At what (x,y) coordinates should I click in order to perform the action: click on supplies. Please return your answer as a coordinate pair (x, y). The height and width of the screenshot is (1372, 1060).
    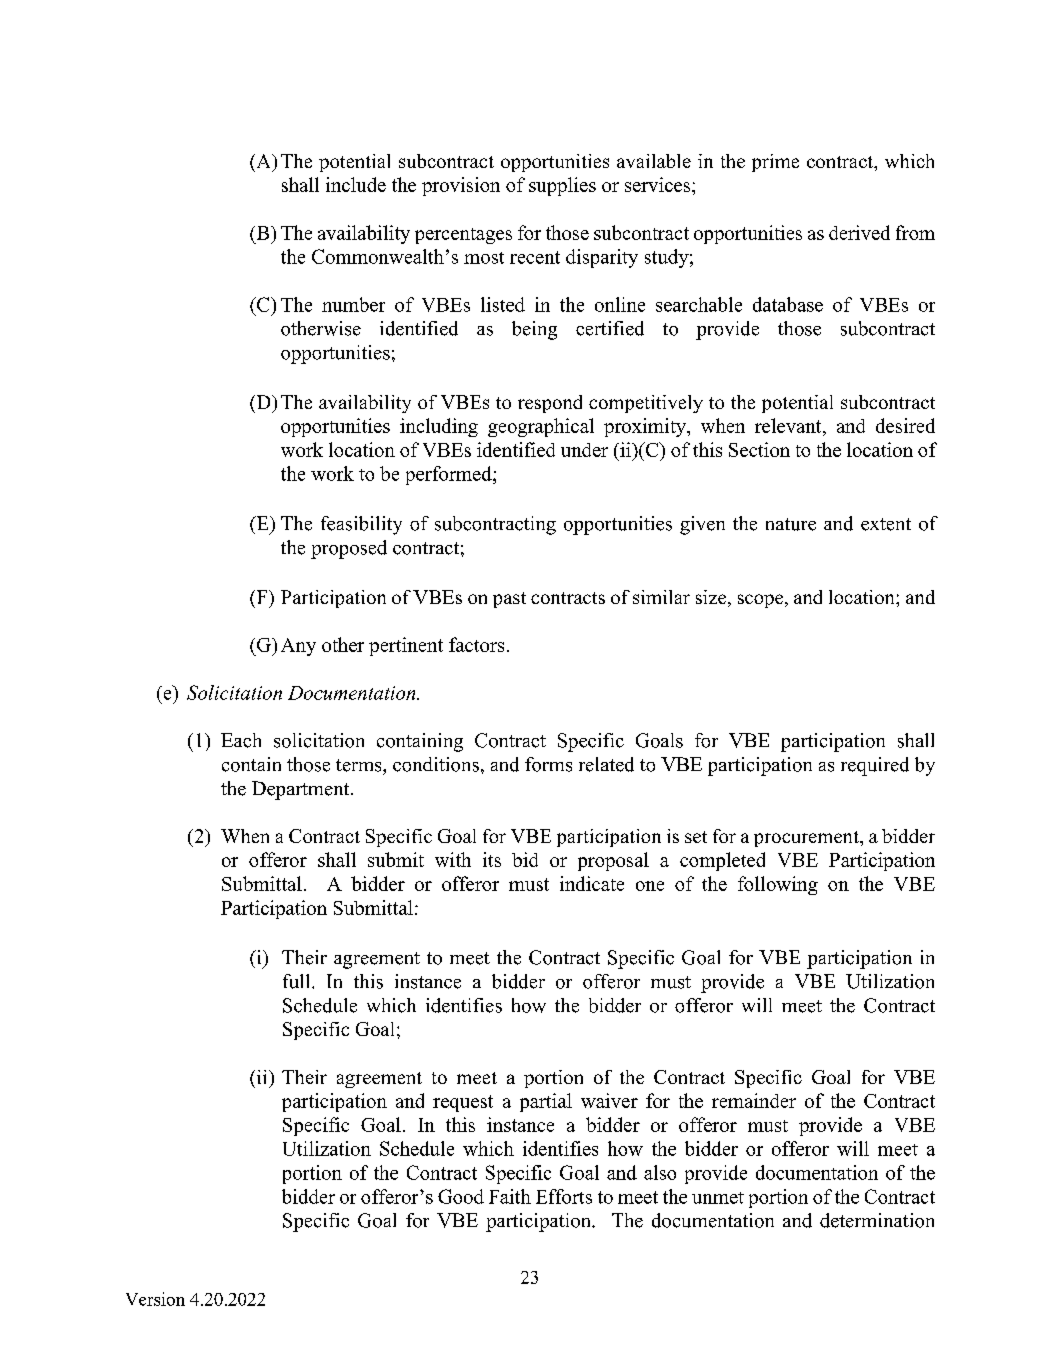
    Looking at the image, I should click on (562, 186).
